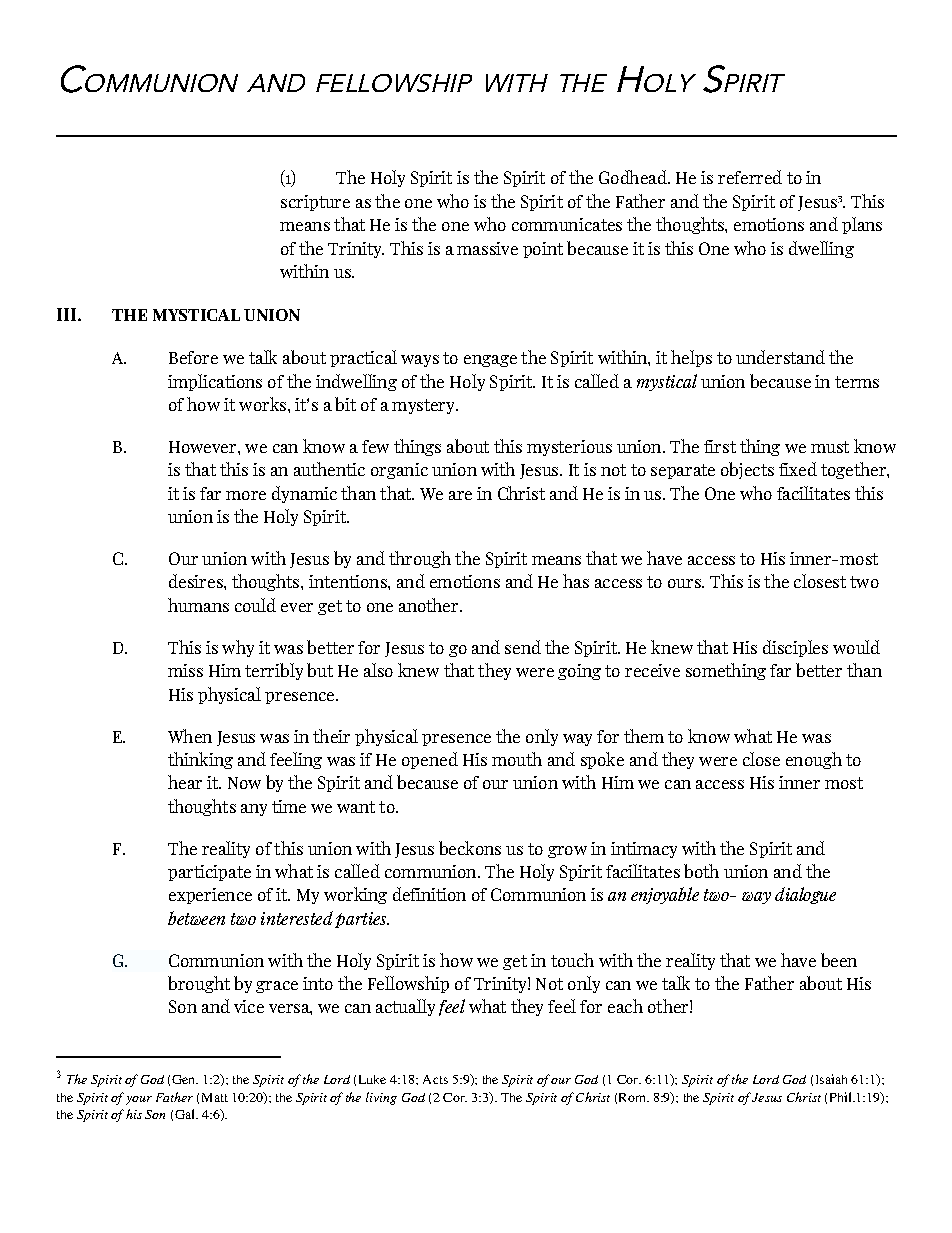  Describe the element at coordinates (795, 648) in the screenshot. I see `disciples` at that location.
